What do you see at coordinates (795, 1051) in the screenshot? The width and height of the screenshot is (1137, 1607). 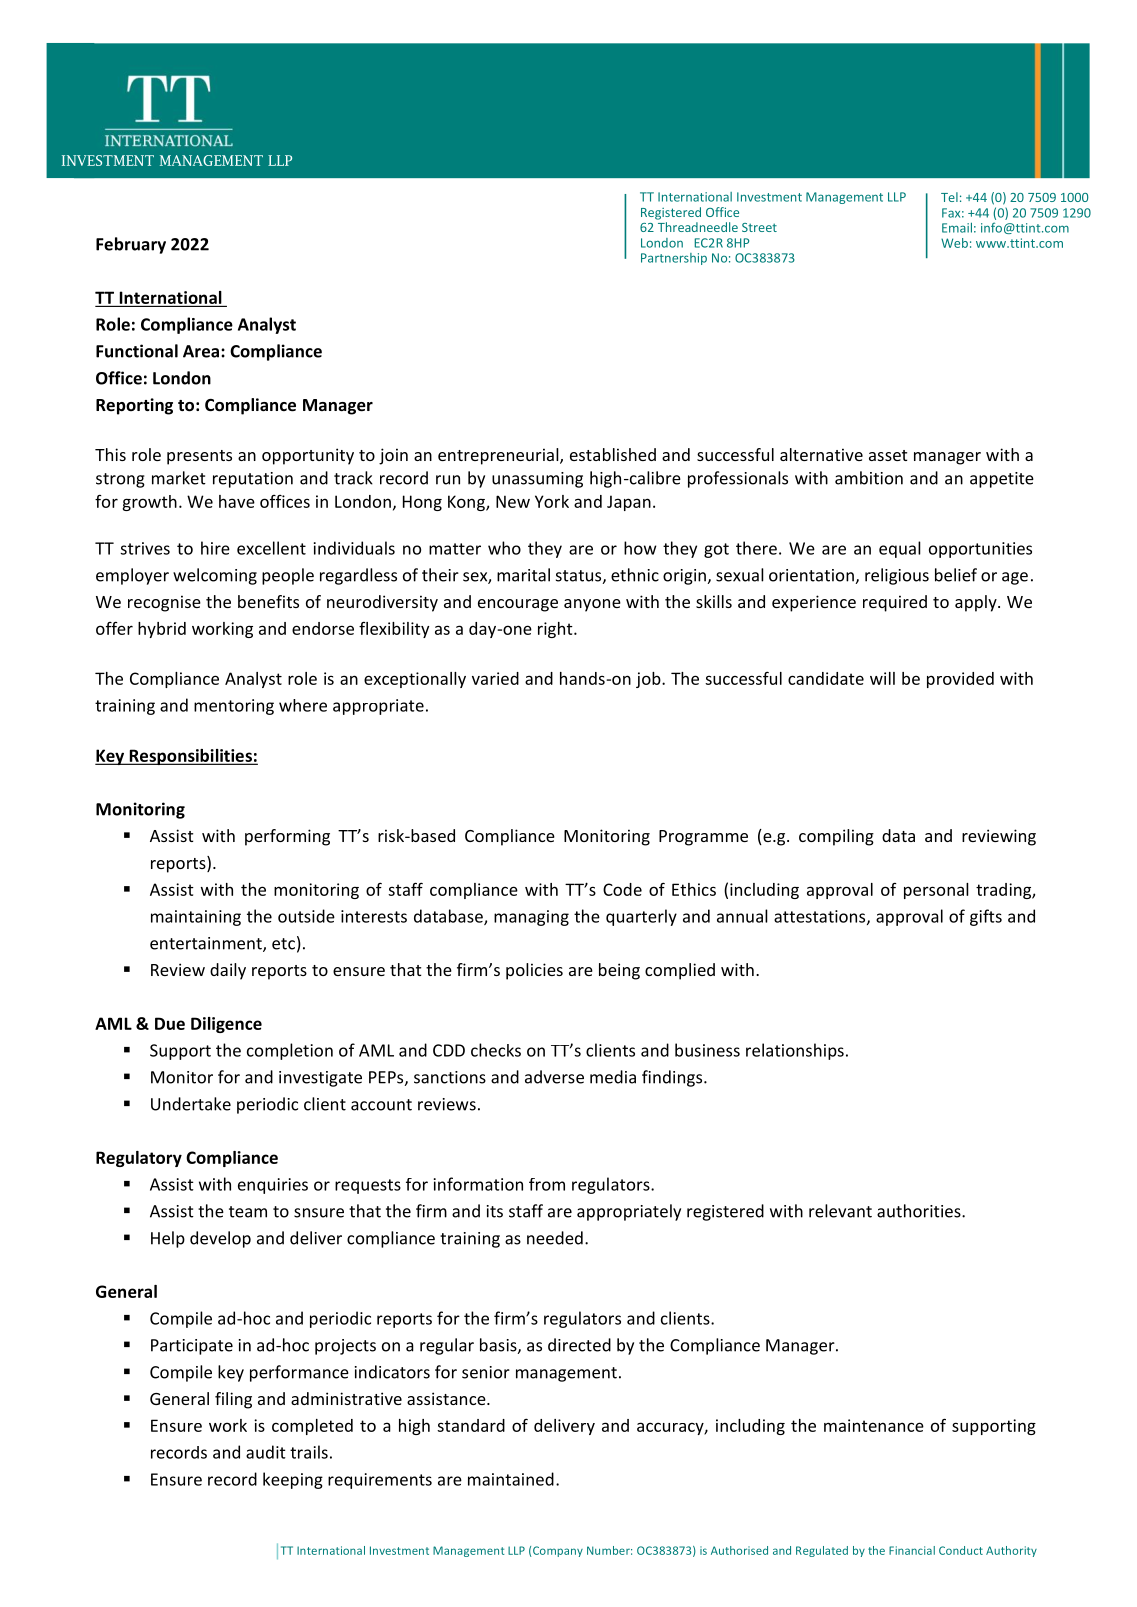 I see `relationships` at bounding box center [795, 1051].
